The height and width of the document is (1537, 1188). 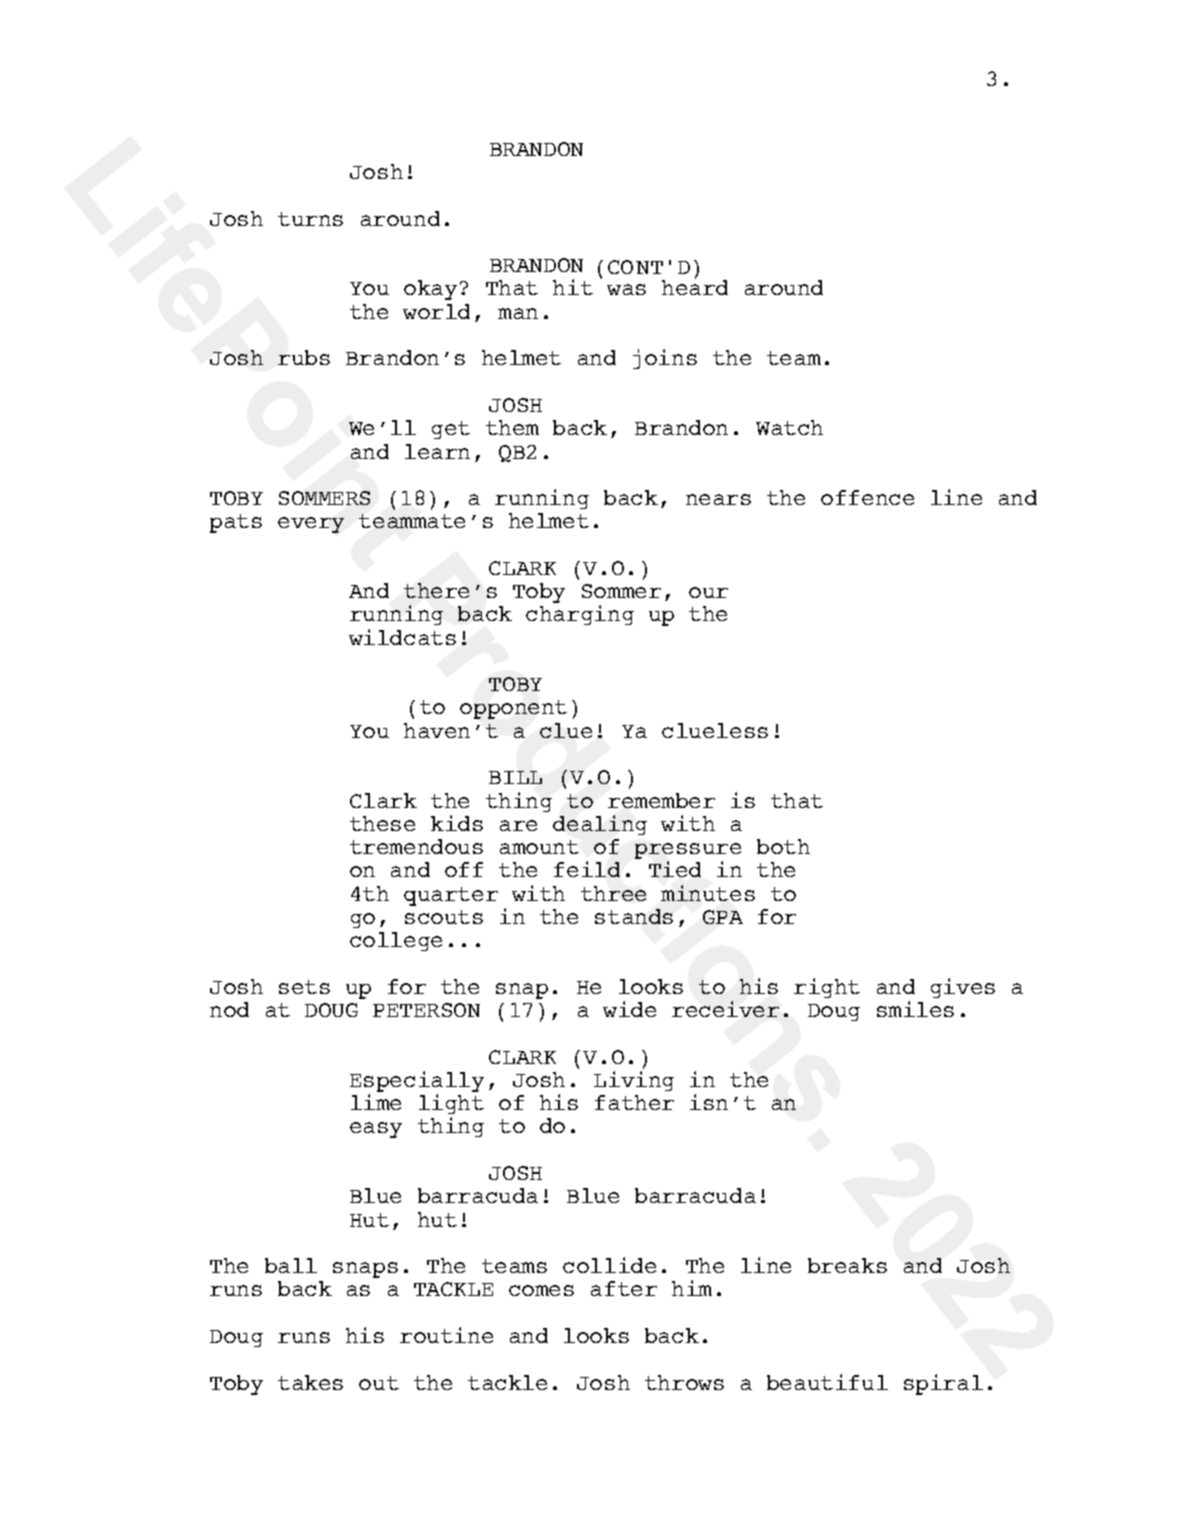 I want to click on heard, so click(x=695, y=286).
